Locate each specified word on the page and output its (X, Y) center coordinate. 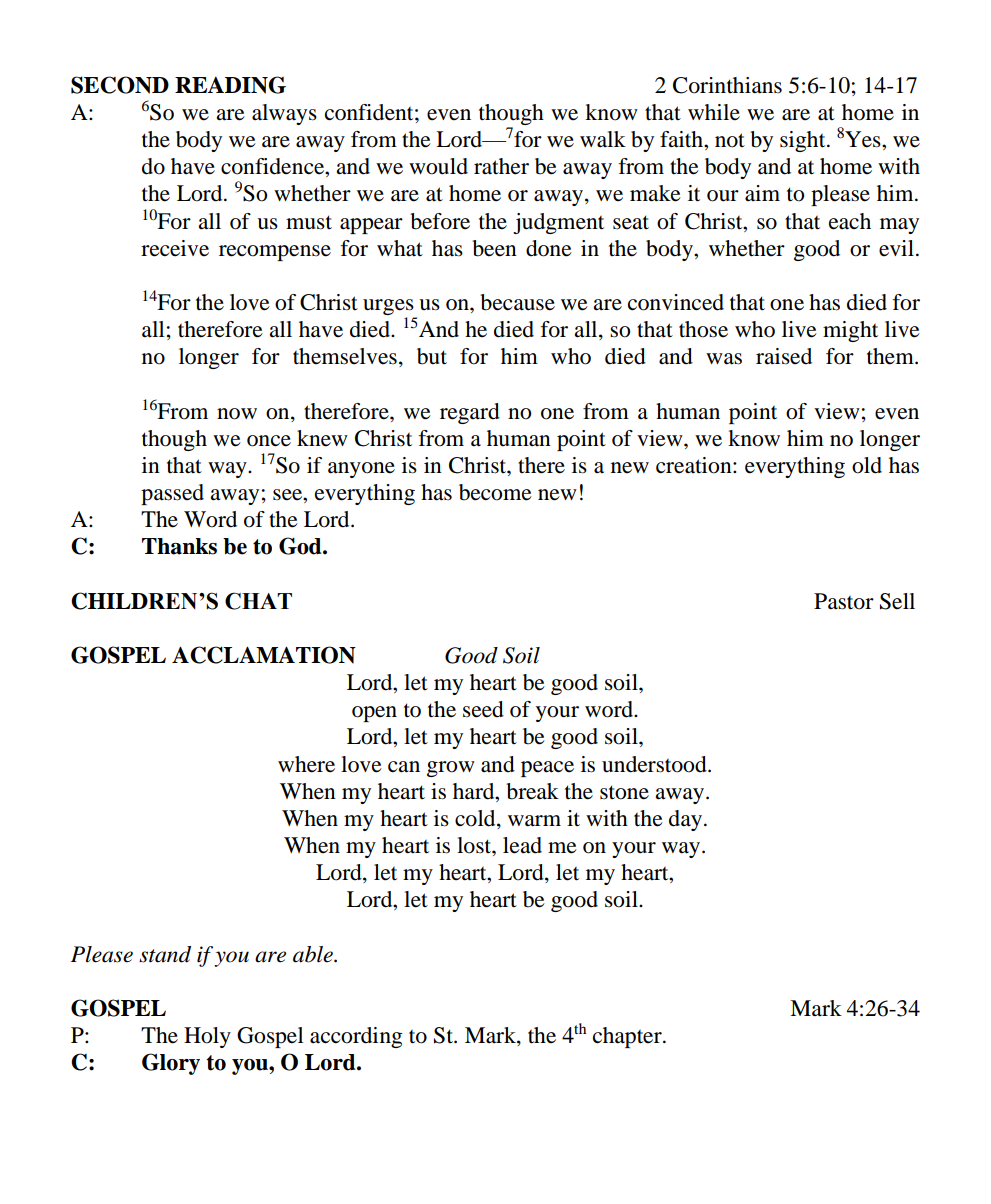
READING (230, 85)
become (495, 492)
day (687, 820)
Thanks (179, 546)
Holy (207, 1037)
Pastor (844, 601)
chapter (628, 1037)
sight (804, 141)
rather (501, 166)
